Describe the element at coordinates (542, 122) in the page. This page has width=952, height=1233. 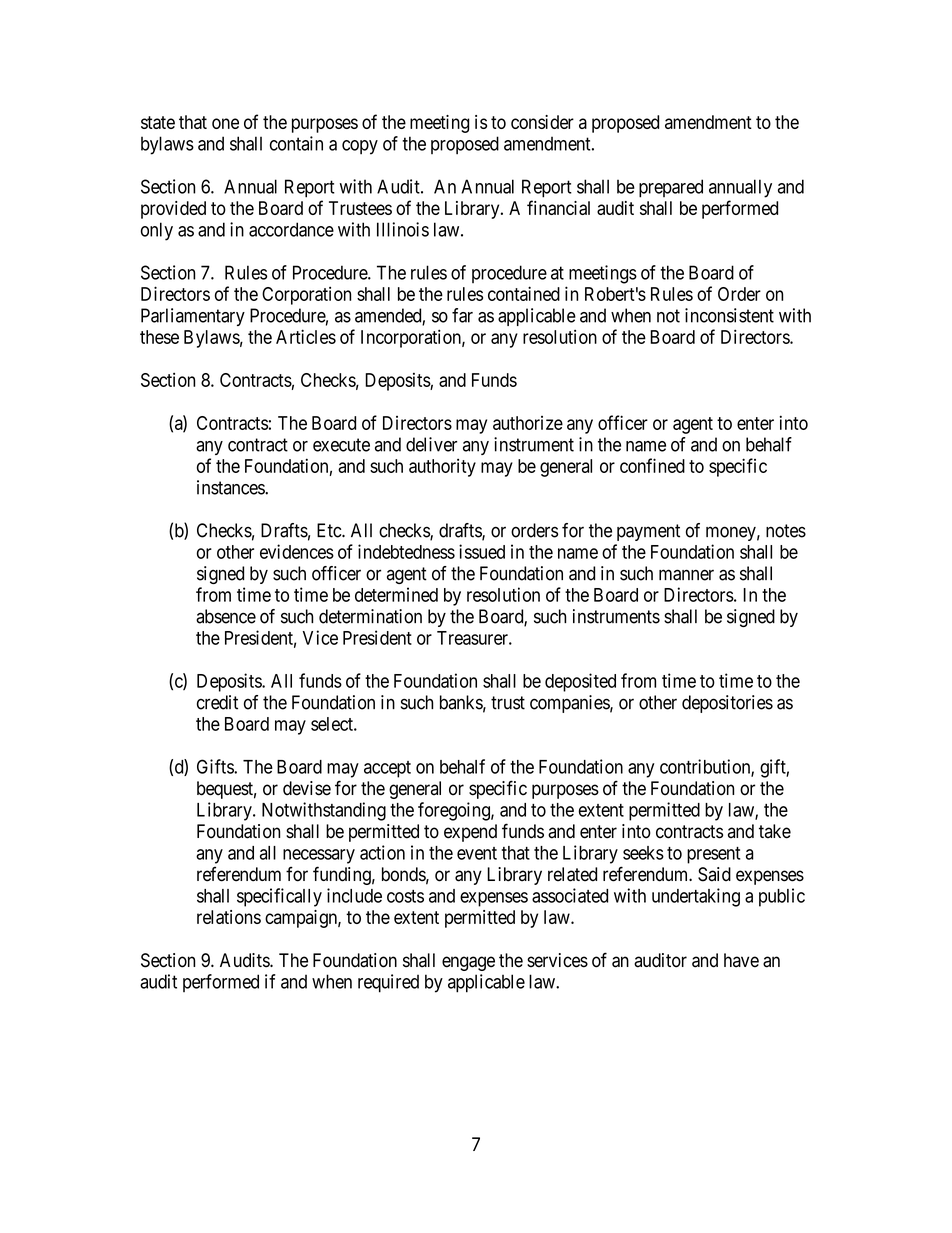
I see `consider` at that location.
